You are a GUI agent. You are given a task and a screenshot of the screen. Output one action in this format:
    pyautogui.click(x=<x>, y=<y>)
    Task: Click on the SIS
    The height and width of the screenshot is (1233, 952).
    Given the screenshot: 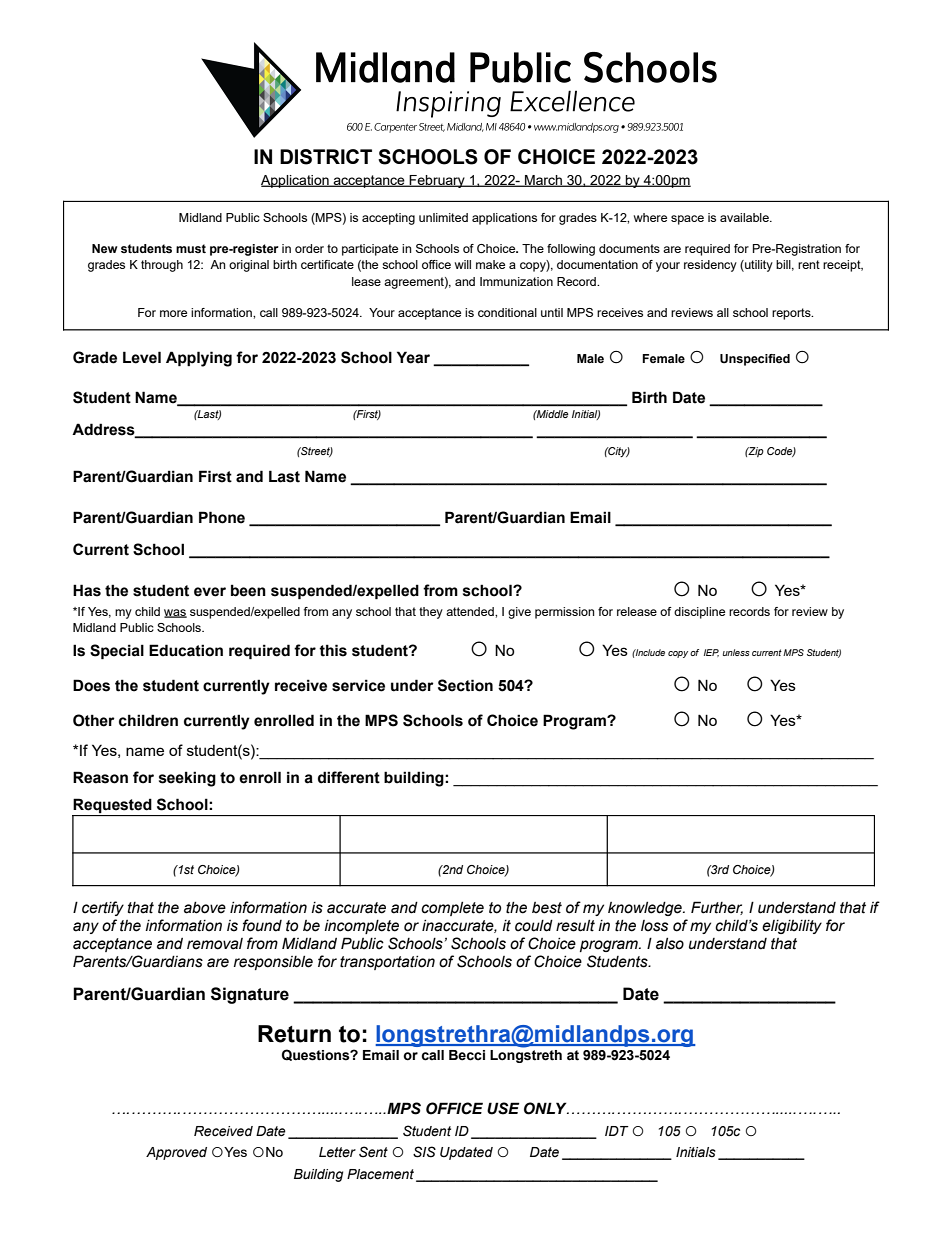 What is the action you would take?
    pyautogui.click(x=424, y=1152)
